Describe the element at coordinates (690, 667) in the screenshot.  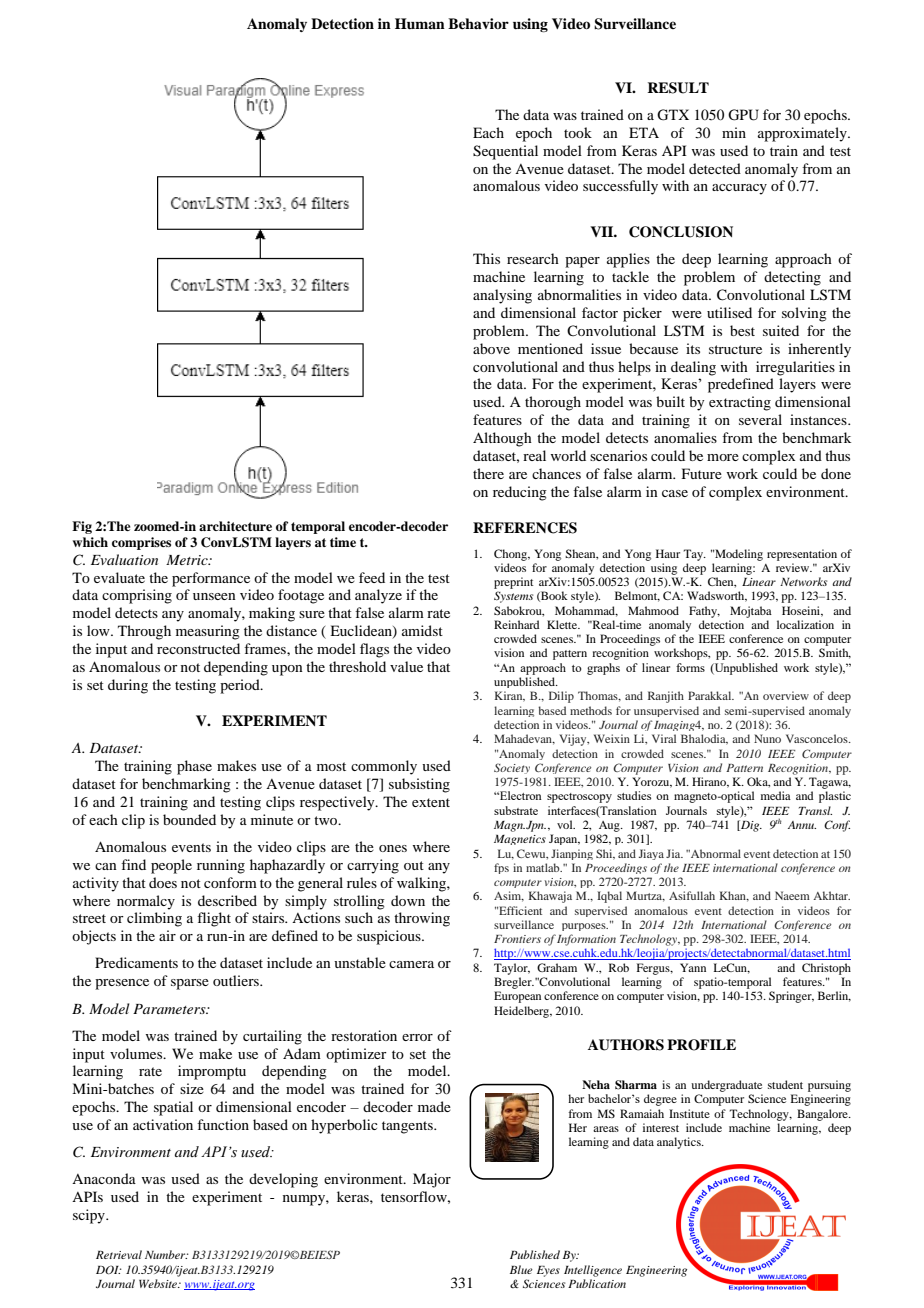
I see `forms` at that location.
